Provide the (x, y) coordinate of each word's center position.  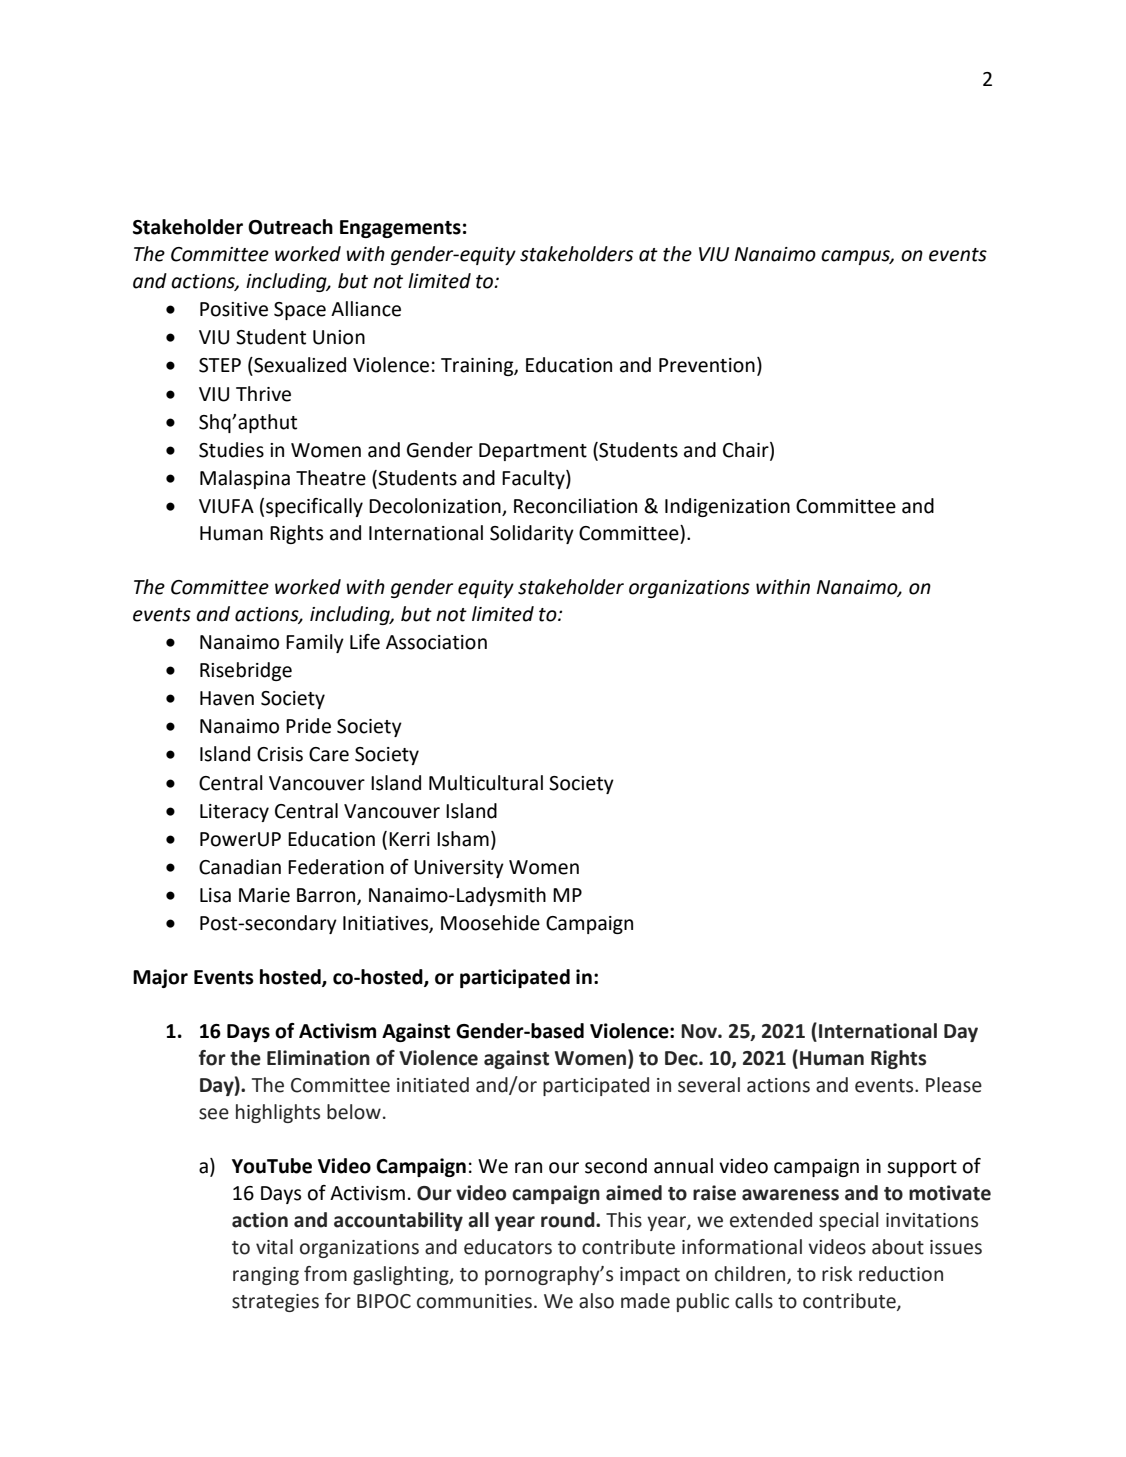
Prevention (707, 365)
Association (436, 642)
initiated (433, 1085)
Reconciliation (575, 506)
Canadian (240, 867)
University (459, 869)
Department (533, 452)
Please (954, 1085)
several (709, 1085)
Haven (227, 698)
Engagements (400, 229)
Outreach (290, 227)
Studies (231, 450)
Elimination (318, 1058)
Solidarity (532, 534)
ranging (266, 1276)
